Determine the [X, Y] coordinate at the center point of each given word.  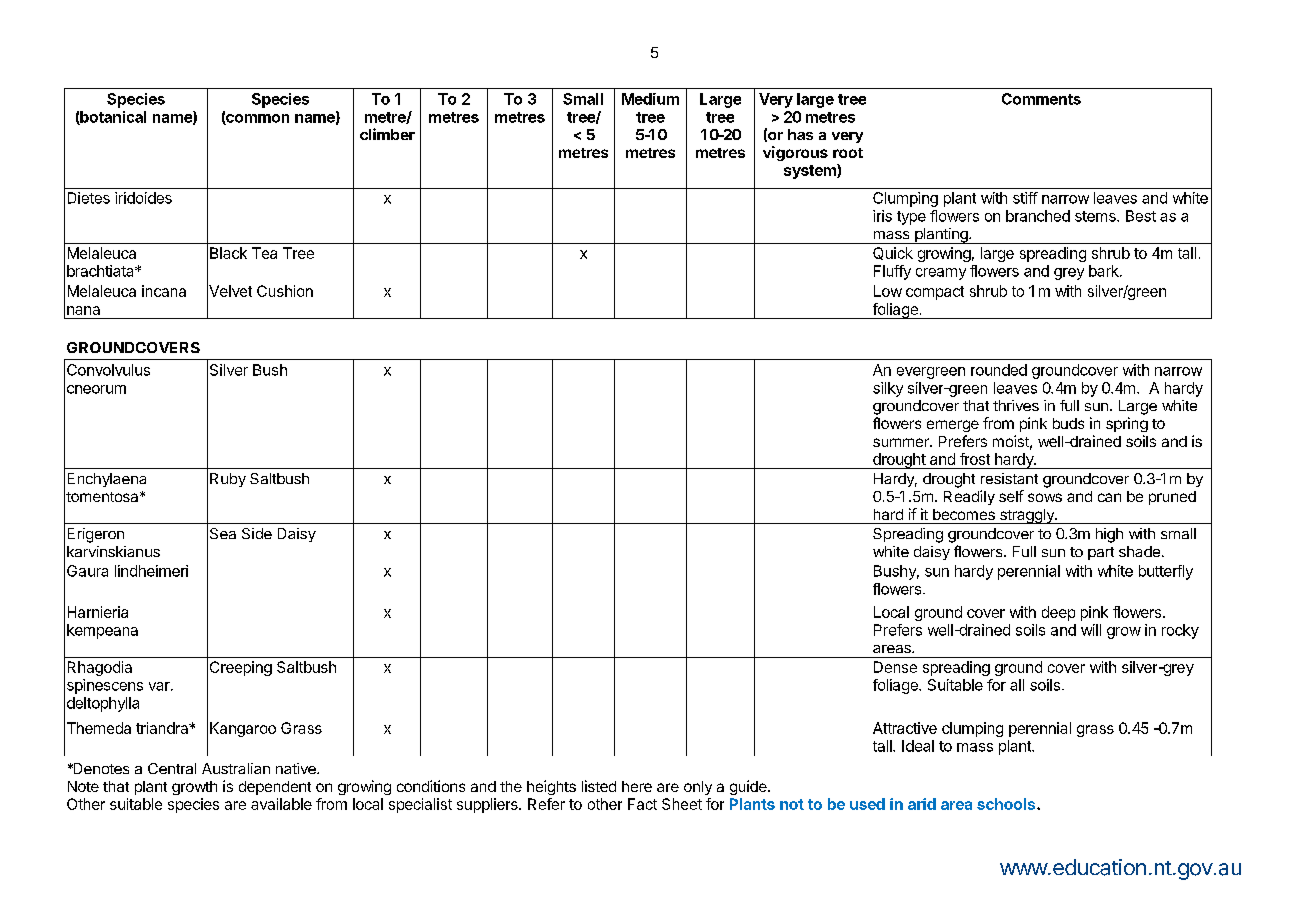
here [637, 786]
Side [257, 533]
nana [83, 310]
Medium [650, 99]
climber [387, 134]
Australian [236, 768]
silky [888, 389]
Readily [969, 497]
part [1101, 553]
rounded [999, 370]
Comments [1041, 99]
